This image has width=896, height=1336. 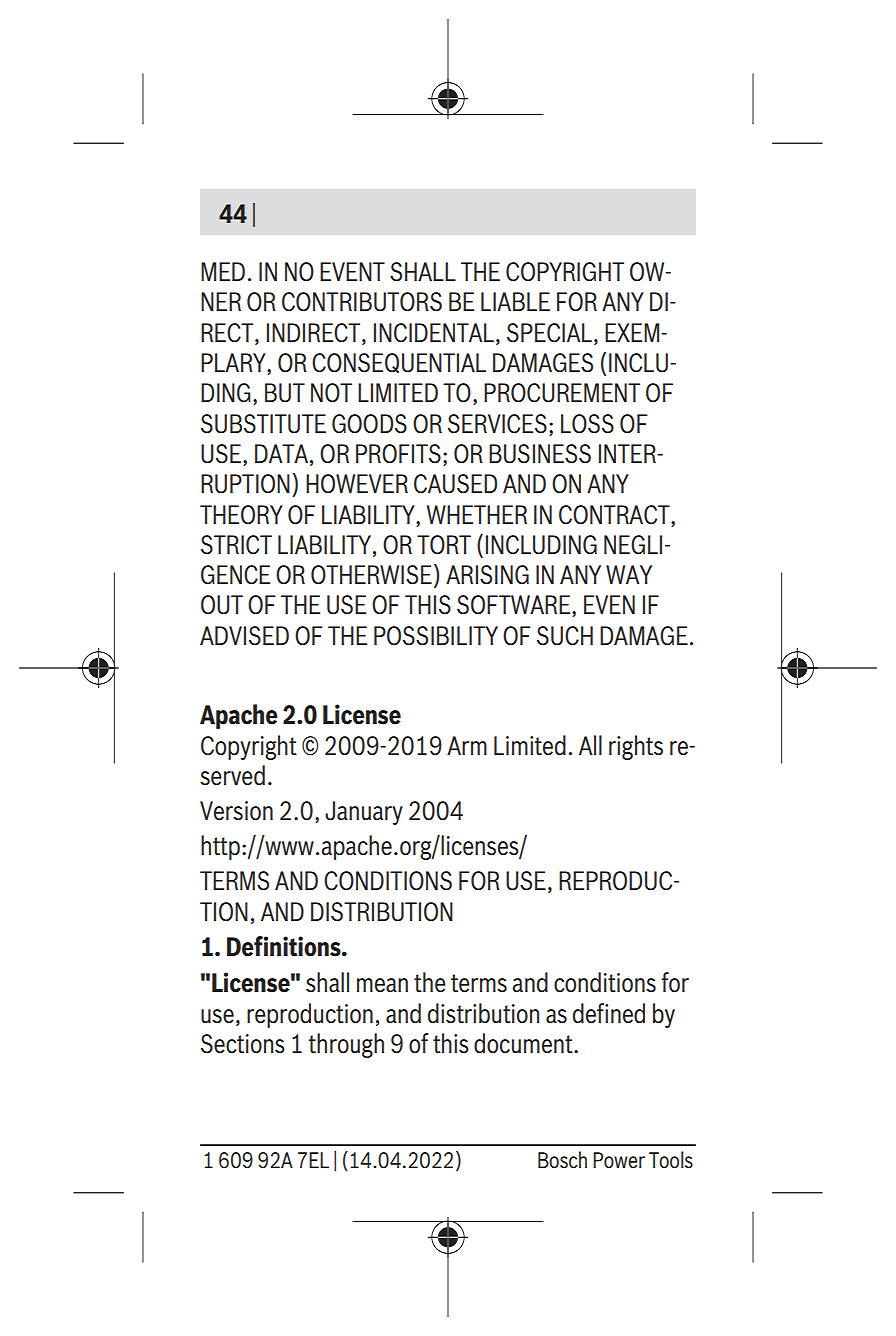 What do you see at coordinates (636, 747) in the image?
I see `rights` at bounding box center [636, 747].
